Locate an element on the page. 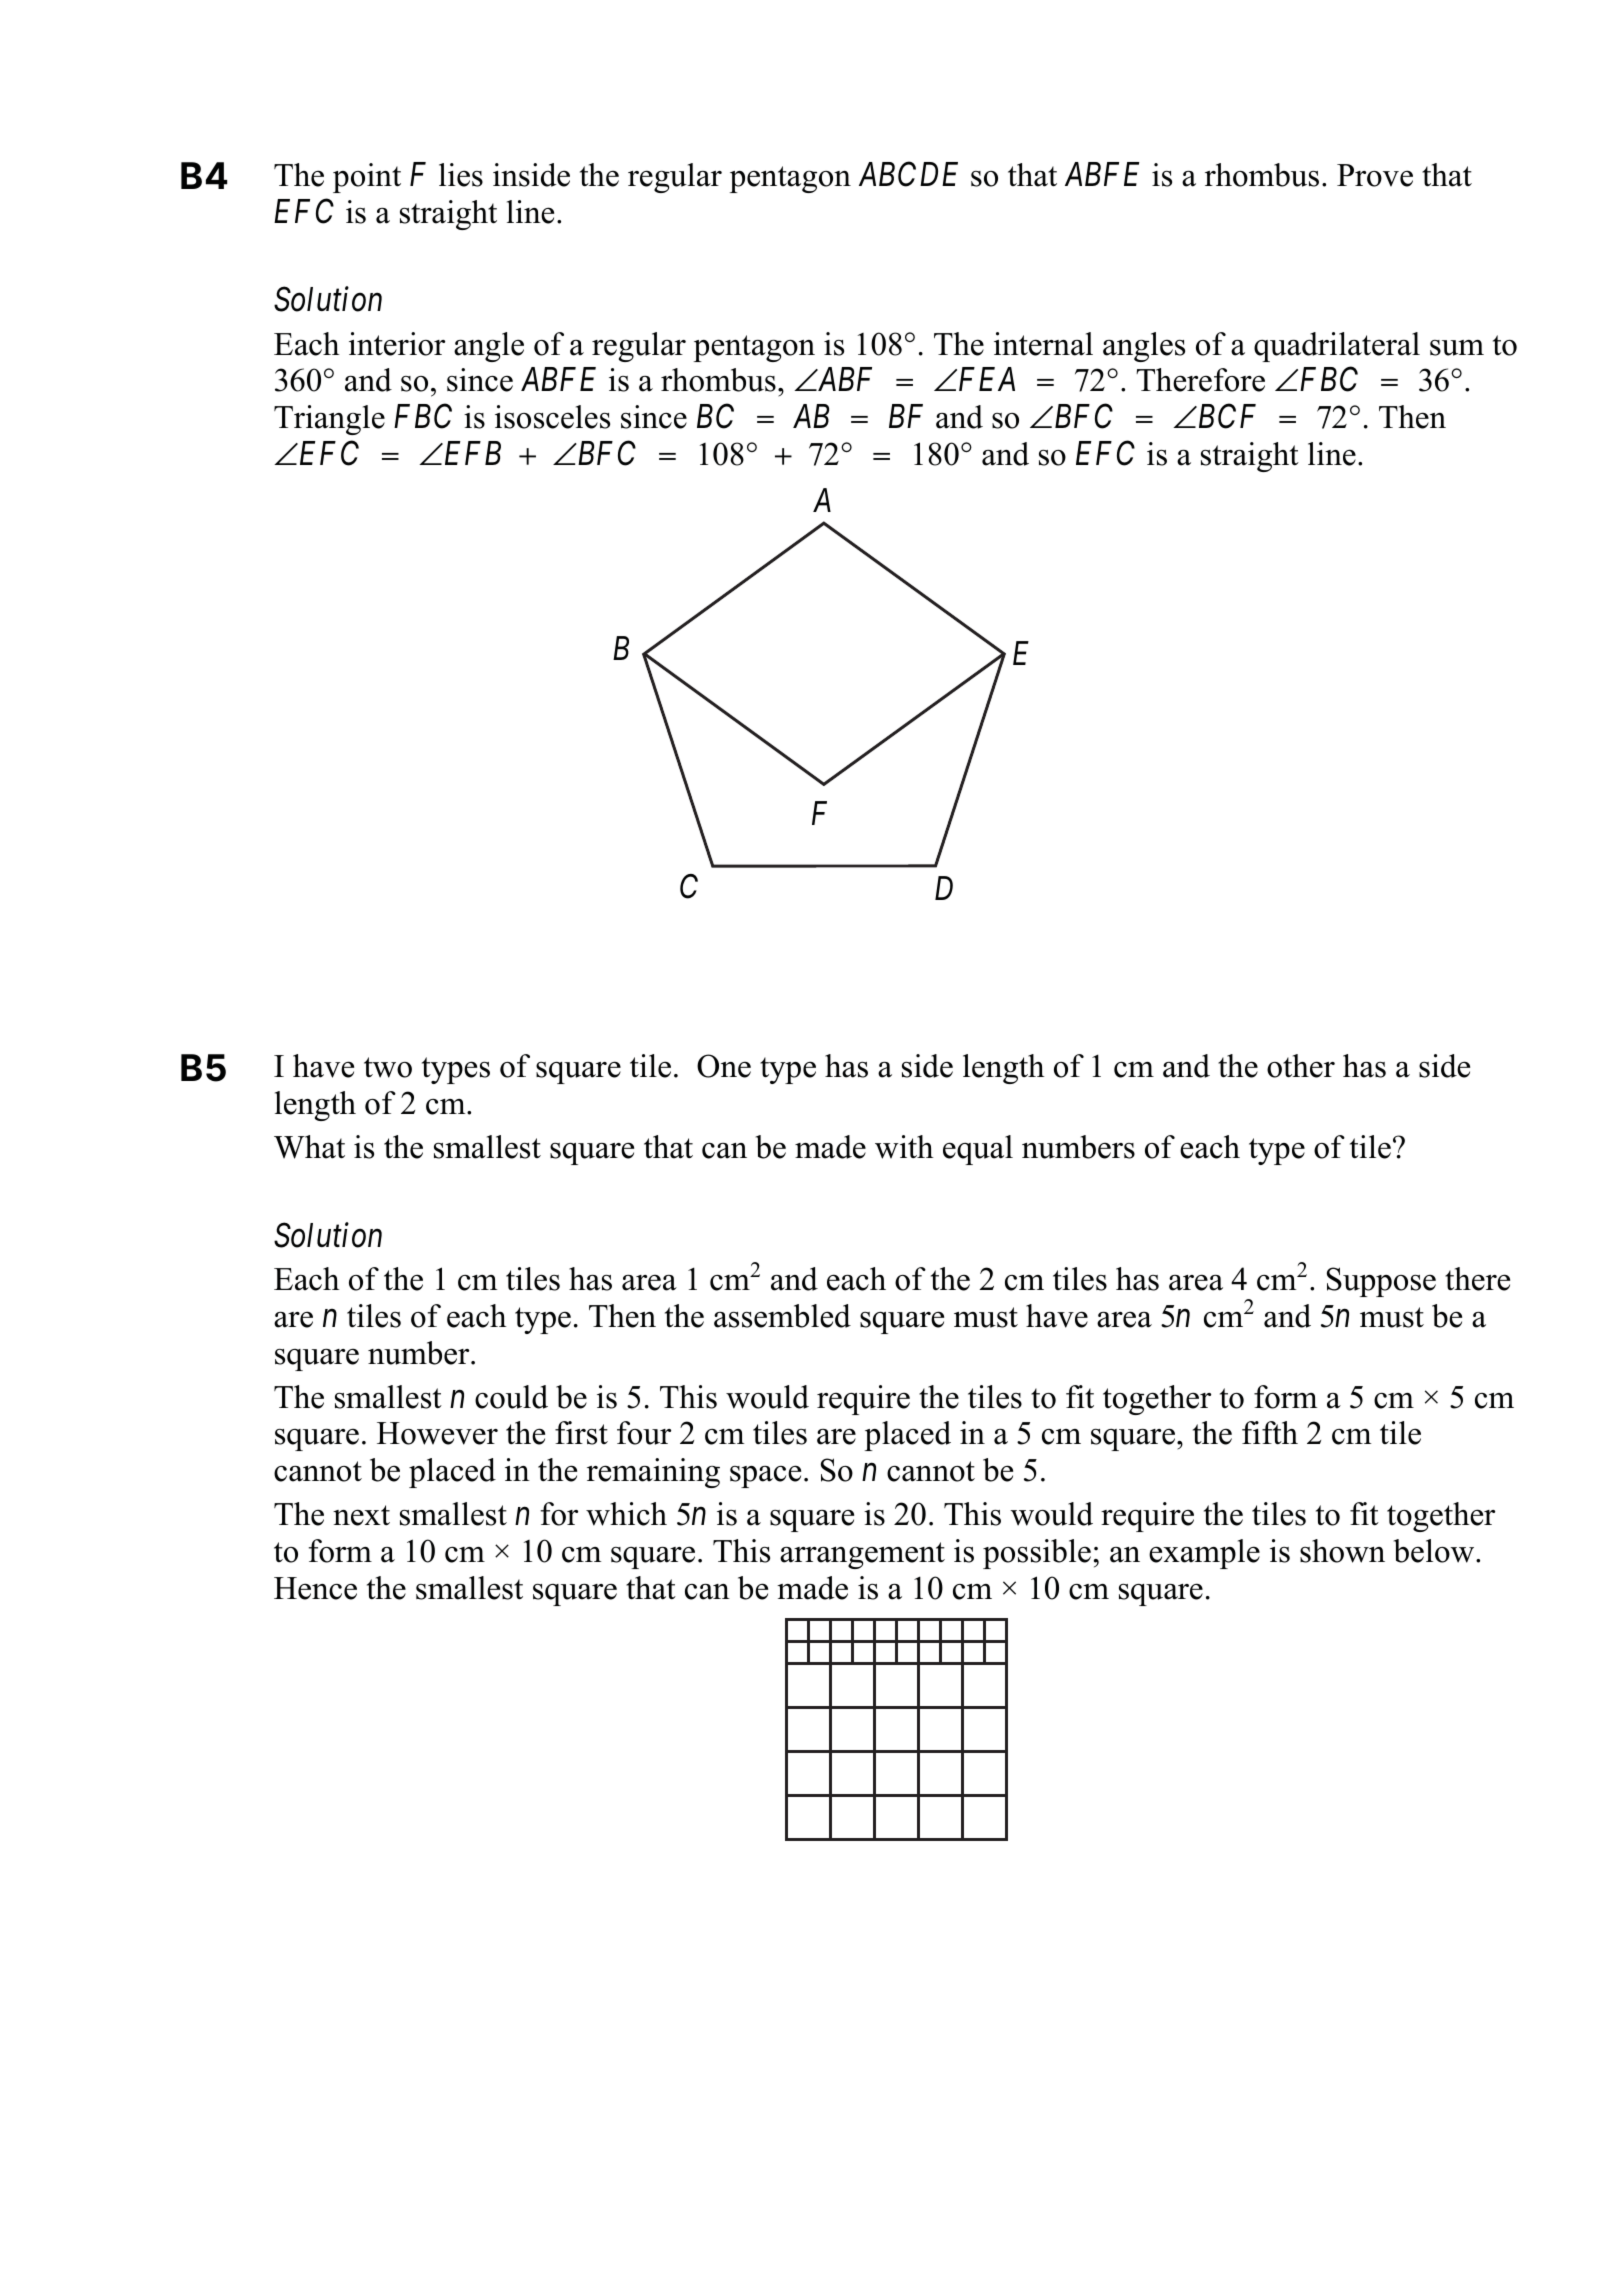 The height and width of the page is (2290, 1619). ABCDE is located at coordinates (908, 174).
